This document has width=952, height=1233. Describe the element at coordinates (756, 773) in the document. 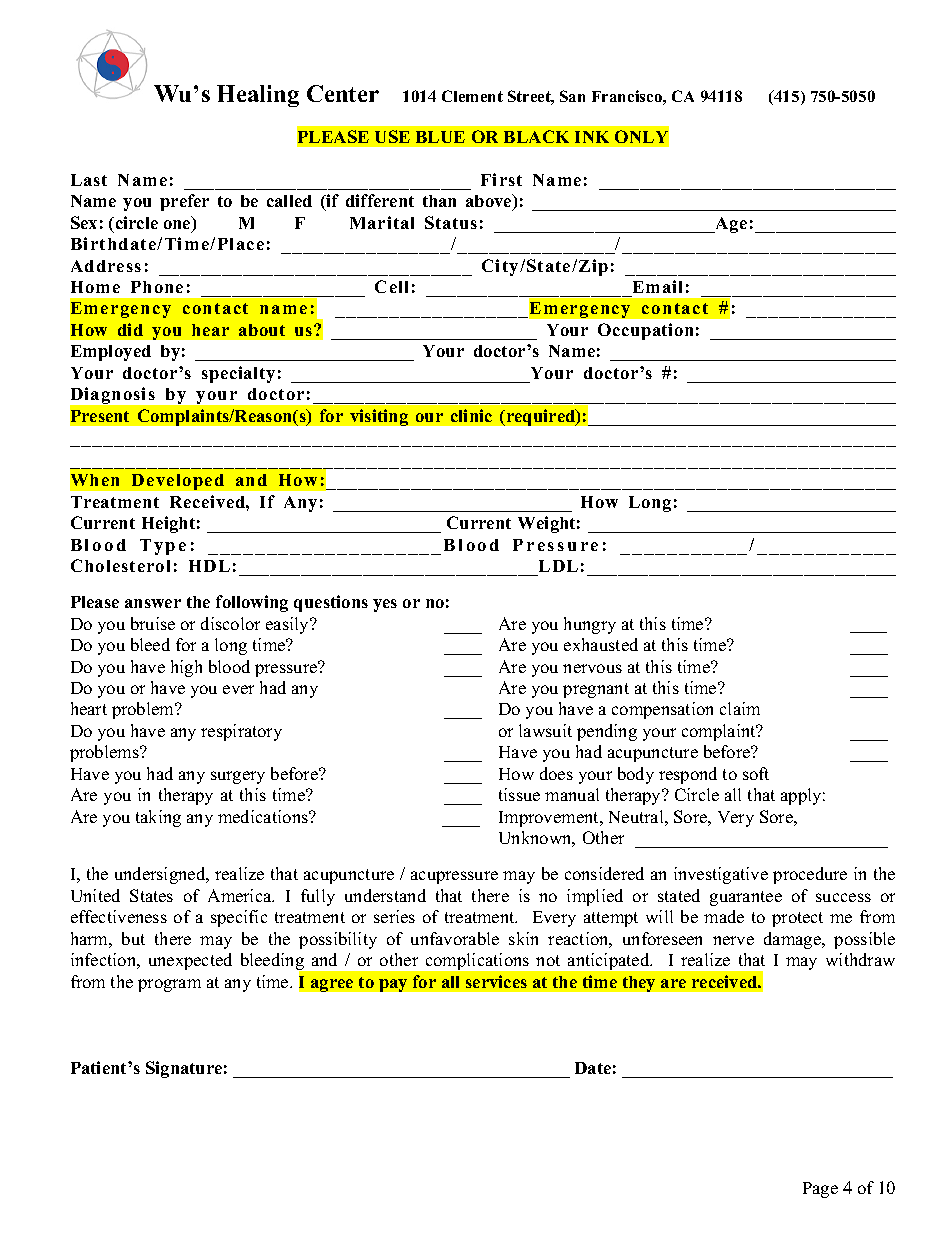

I see `soft` at that location.
